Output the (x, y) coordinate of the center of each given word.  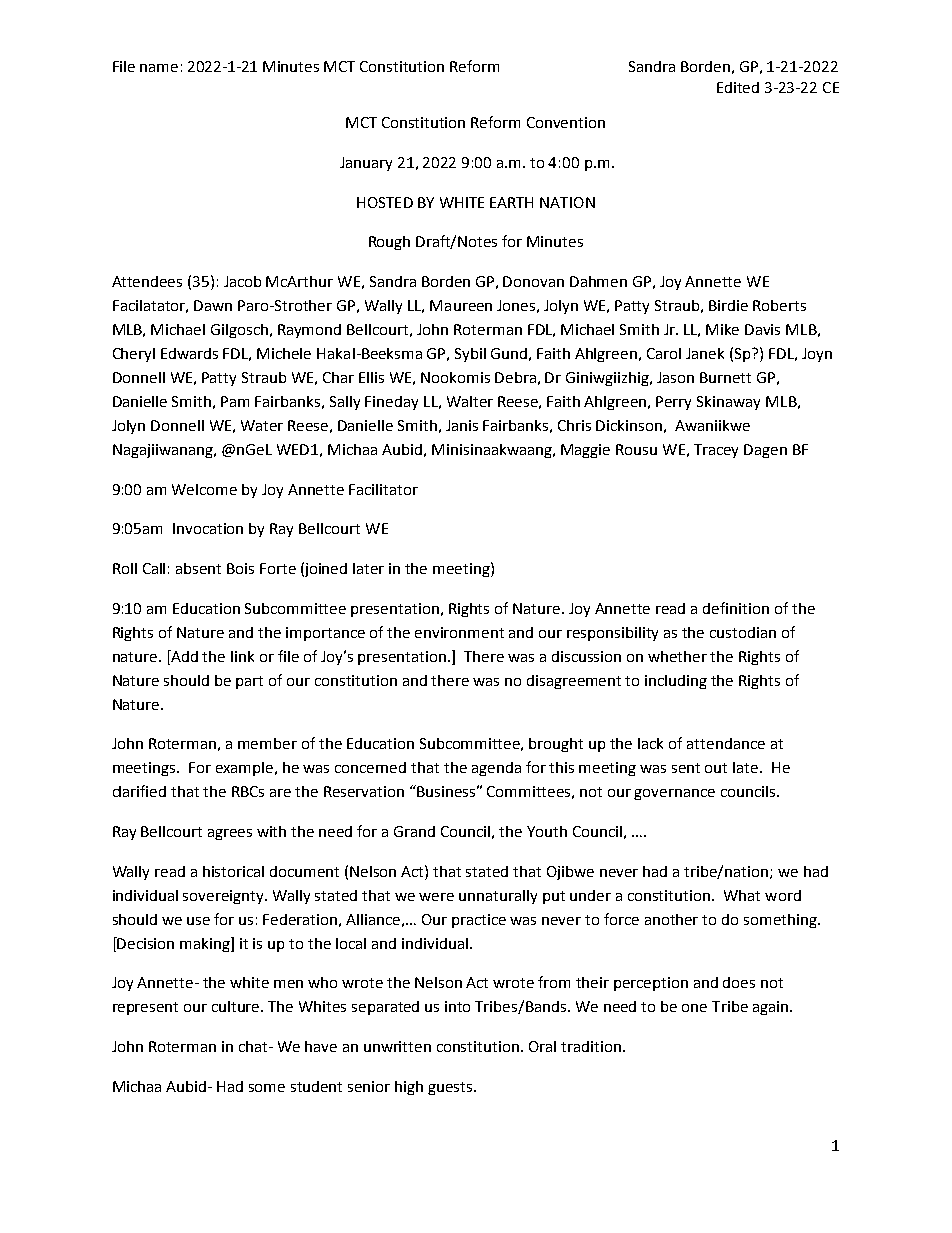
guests (451, 1088)
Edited (738, 87)
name (159, 68)
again (770, 1008)
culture (237, 1006)
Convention (566, 122)
